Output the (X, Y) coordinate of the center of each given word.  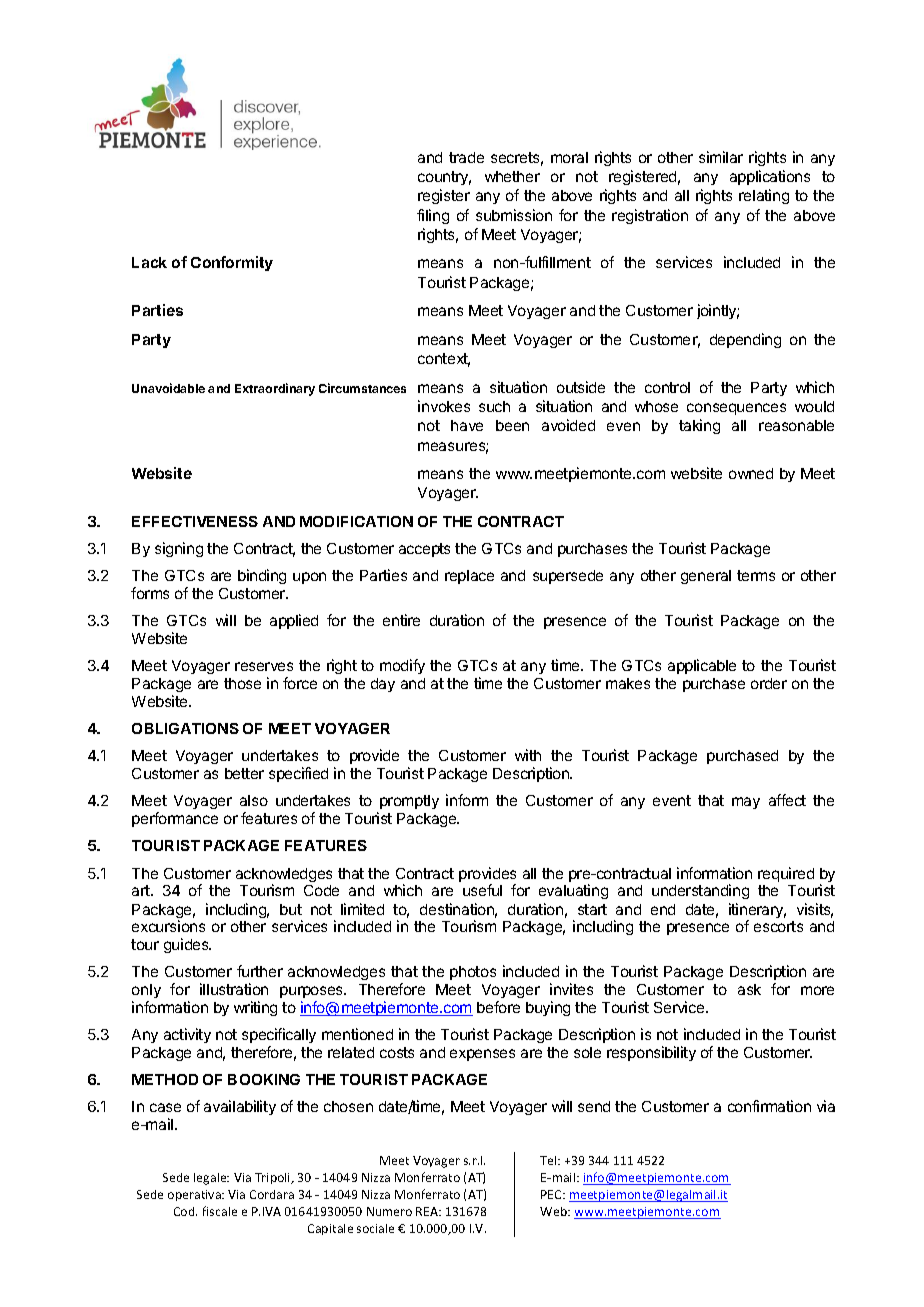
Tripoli (274, 1178)
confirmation (769, 1106)
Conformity (232, 263)
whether (512, 176)
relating (764, 196)
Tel (549, 1160)
